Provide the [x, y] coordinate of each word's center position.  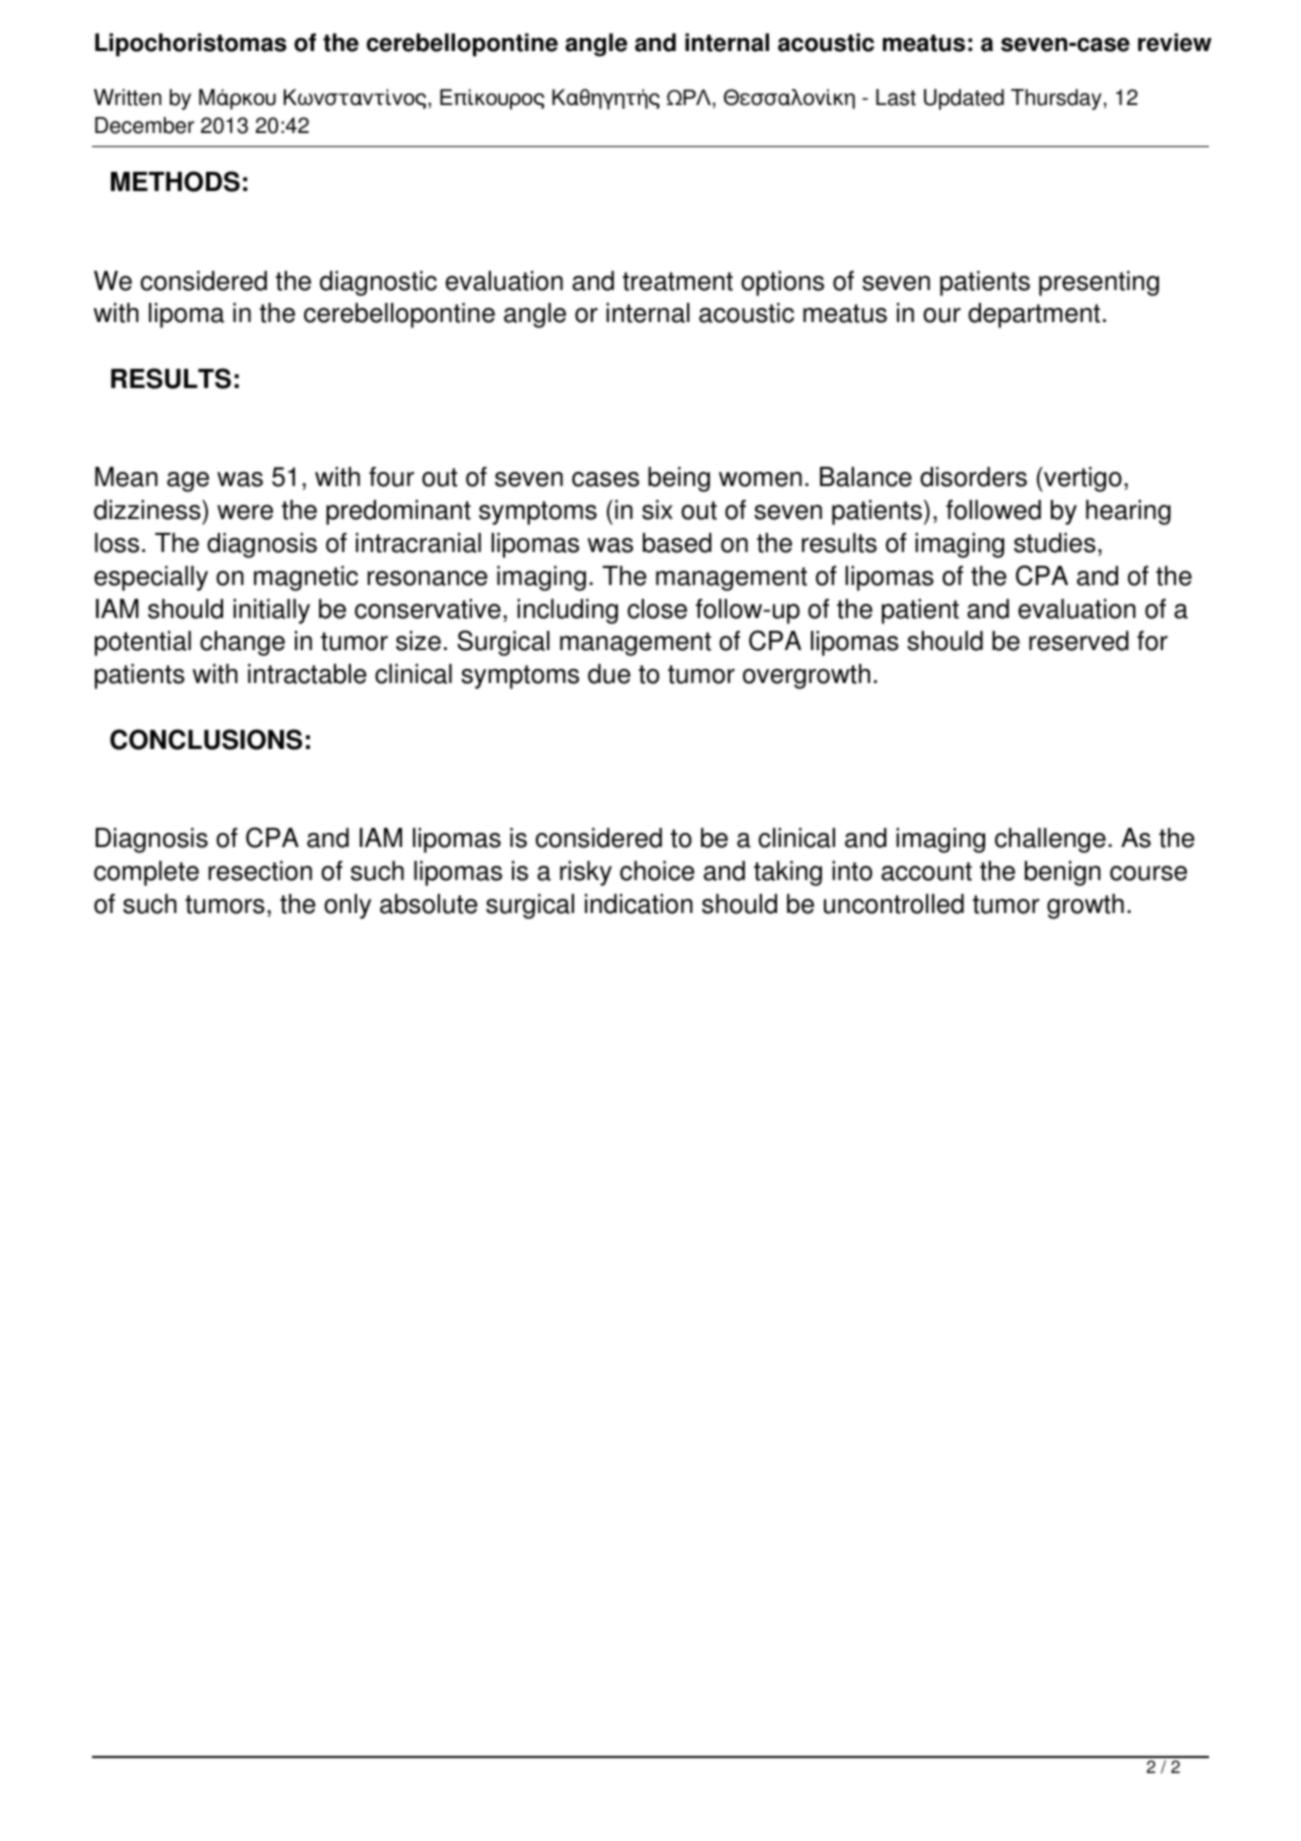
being [679, 479]
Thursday [1056, 99]
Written [127, 97]
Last [896, 97]
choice [657, 871]
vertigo [1082, 479]
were [245, 512]
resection [260, 871]
